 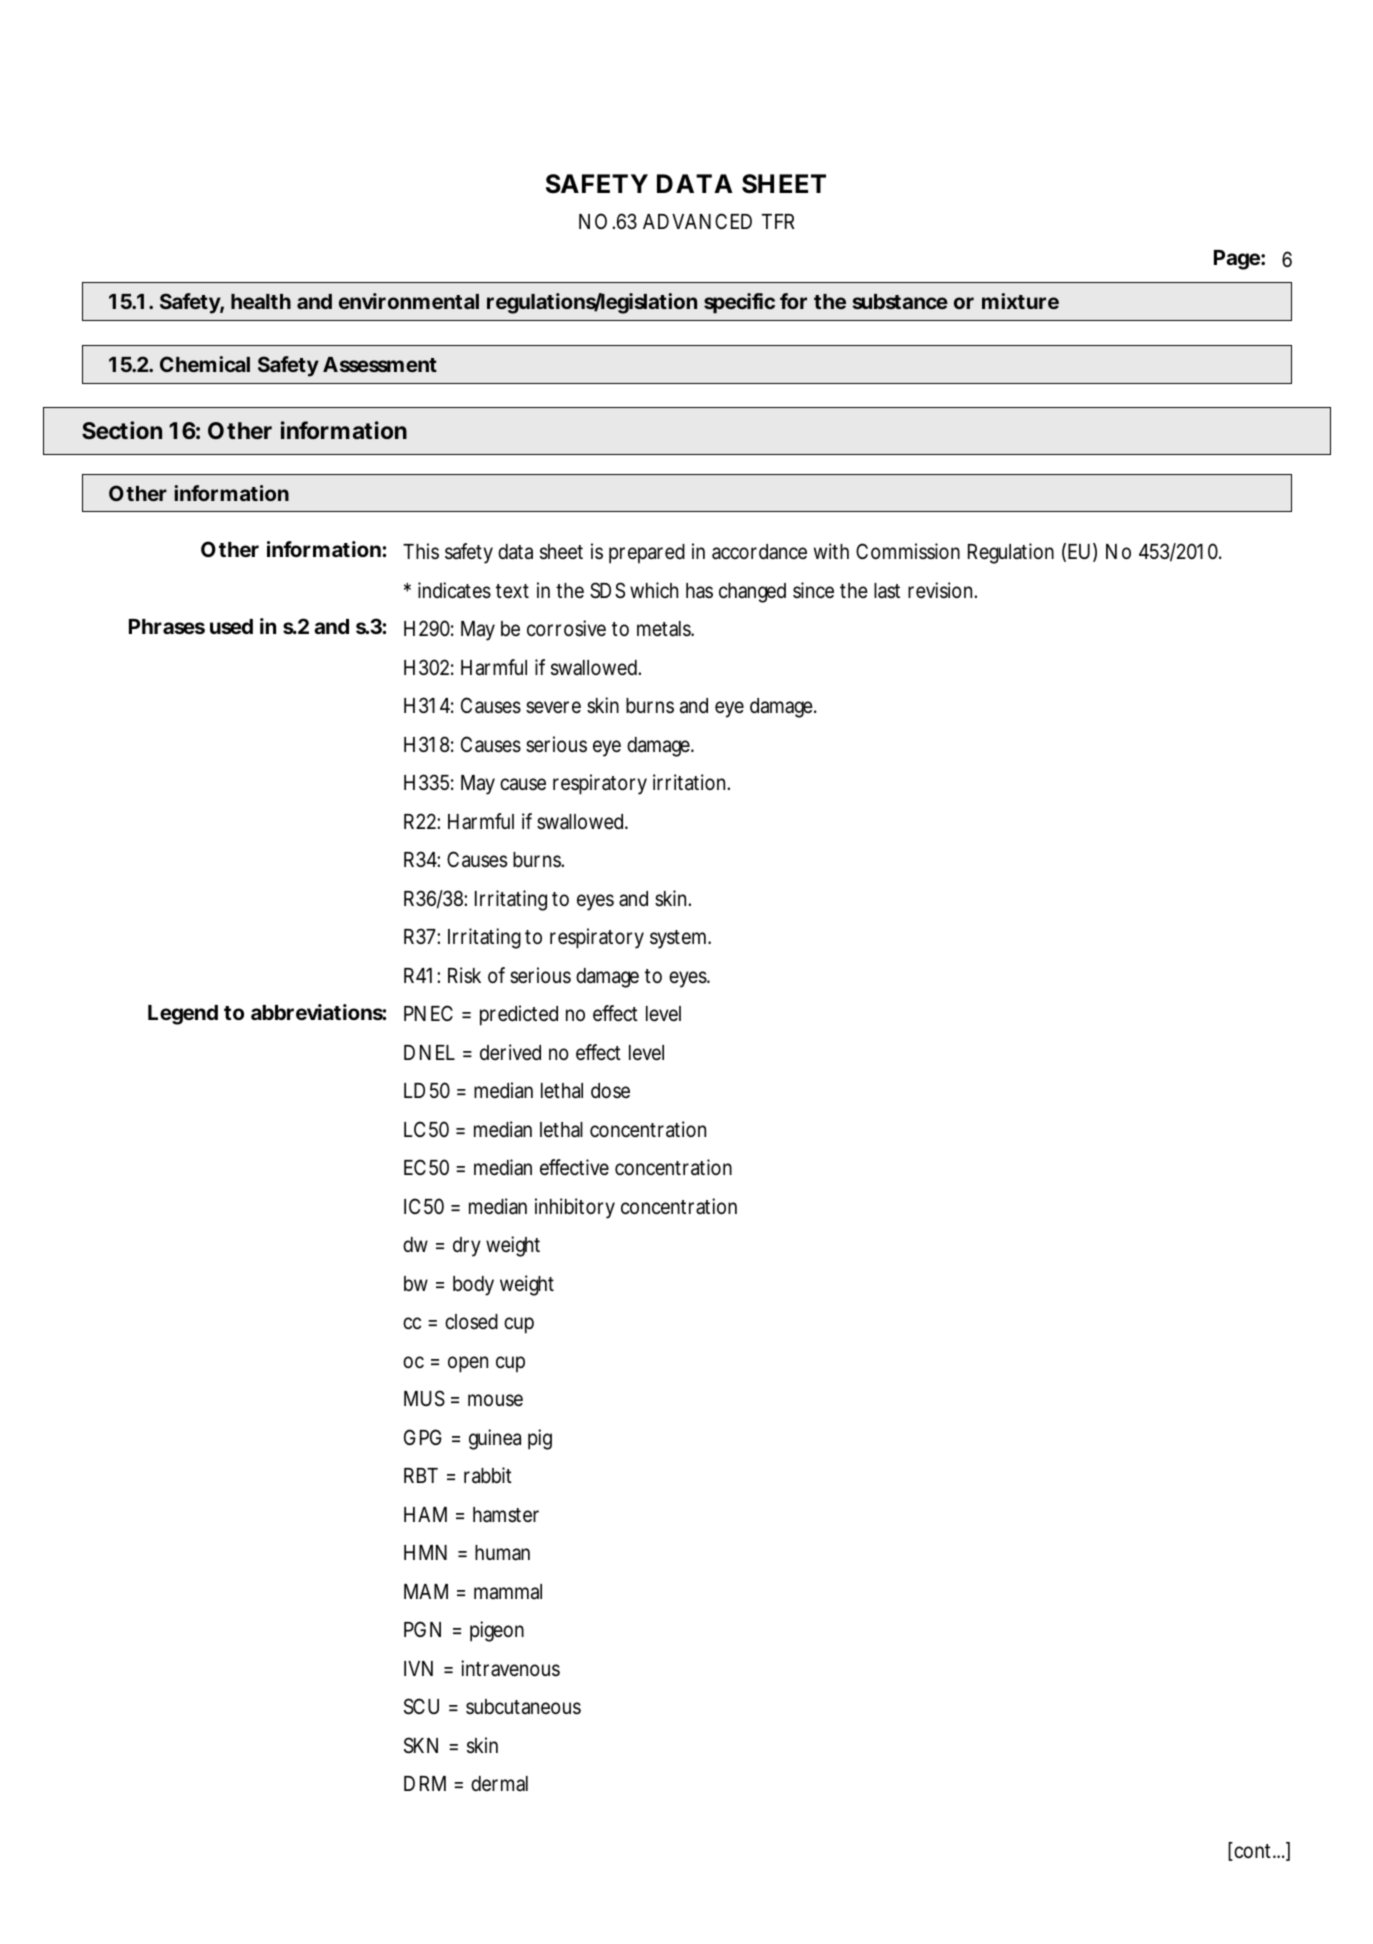 I want to click on subcutaneous, so click(x=523, y=1707).
